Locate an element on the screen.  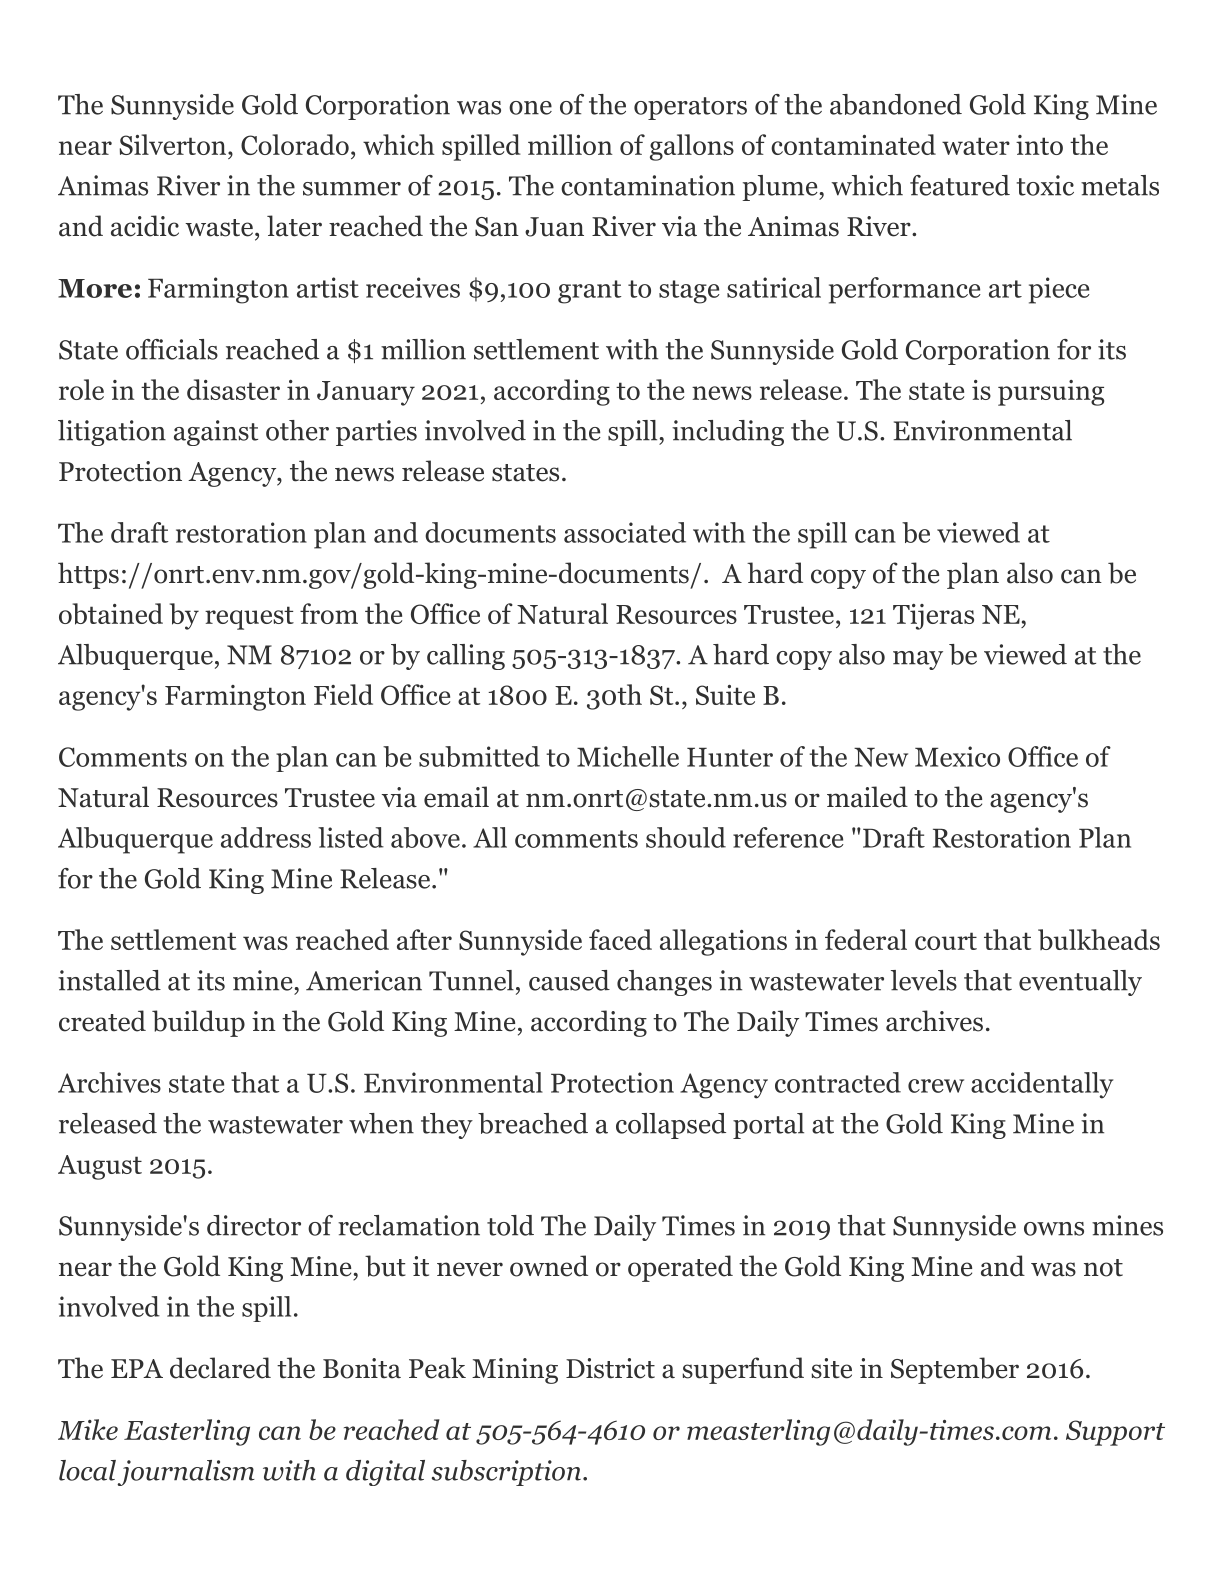
Colorado is located at coordinates (295, 144).
